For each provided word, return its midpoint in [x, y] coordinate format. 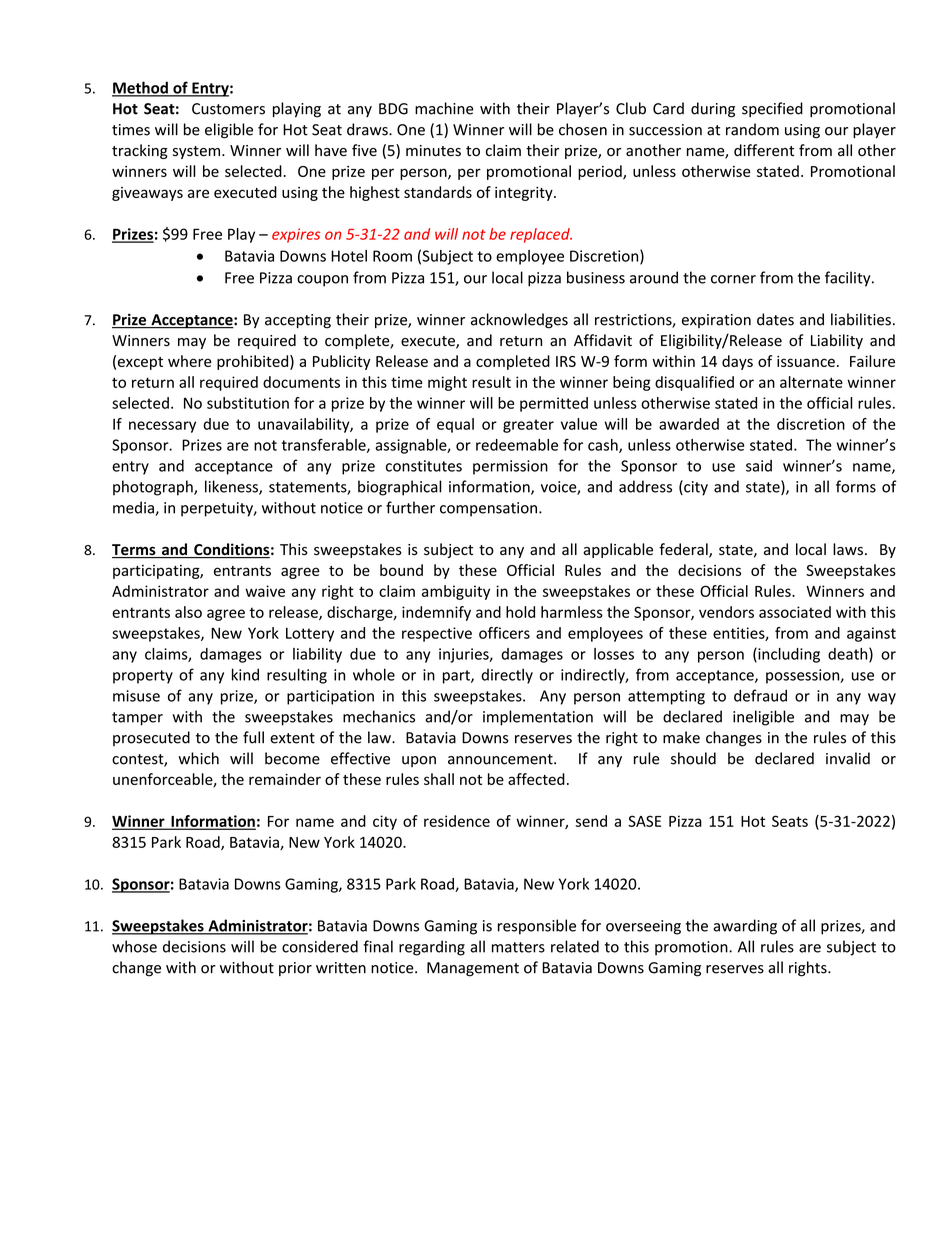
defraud [760, 695]
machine [444, 108]
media [134, 508]
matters [518, 947]
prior [295, 969]
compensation [488, 509]
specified [772, 109]
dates [775, 319]
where [190, 361]
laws [848, 549]
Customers [228, 109]
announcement [501, 759]
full [253, 737]
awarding [745, 927]
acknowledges [519, 321]
